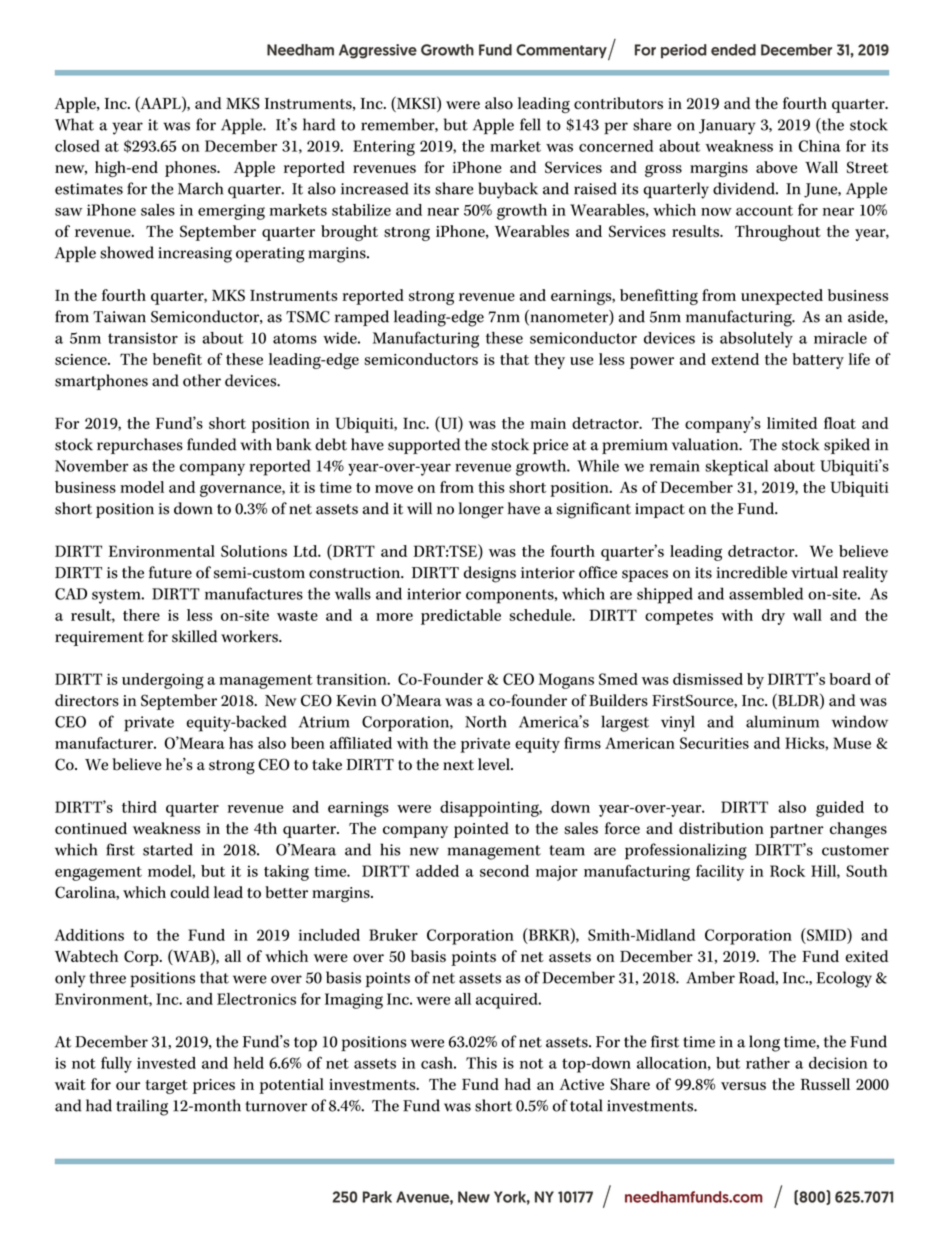 The width and height of the screenshot is (952, 1233). I want to click on Park, so click(377, 1197).
